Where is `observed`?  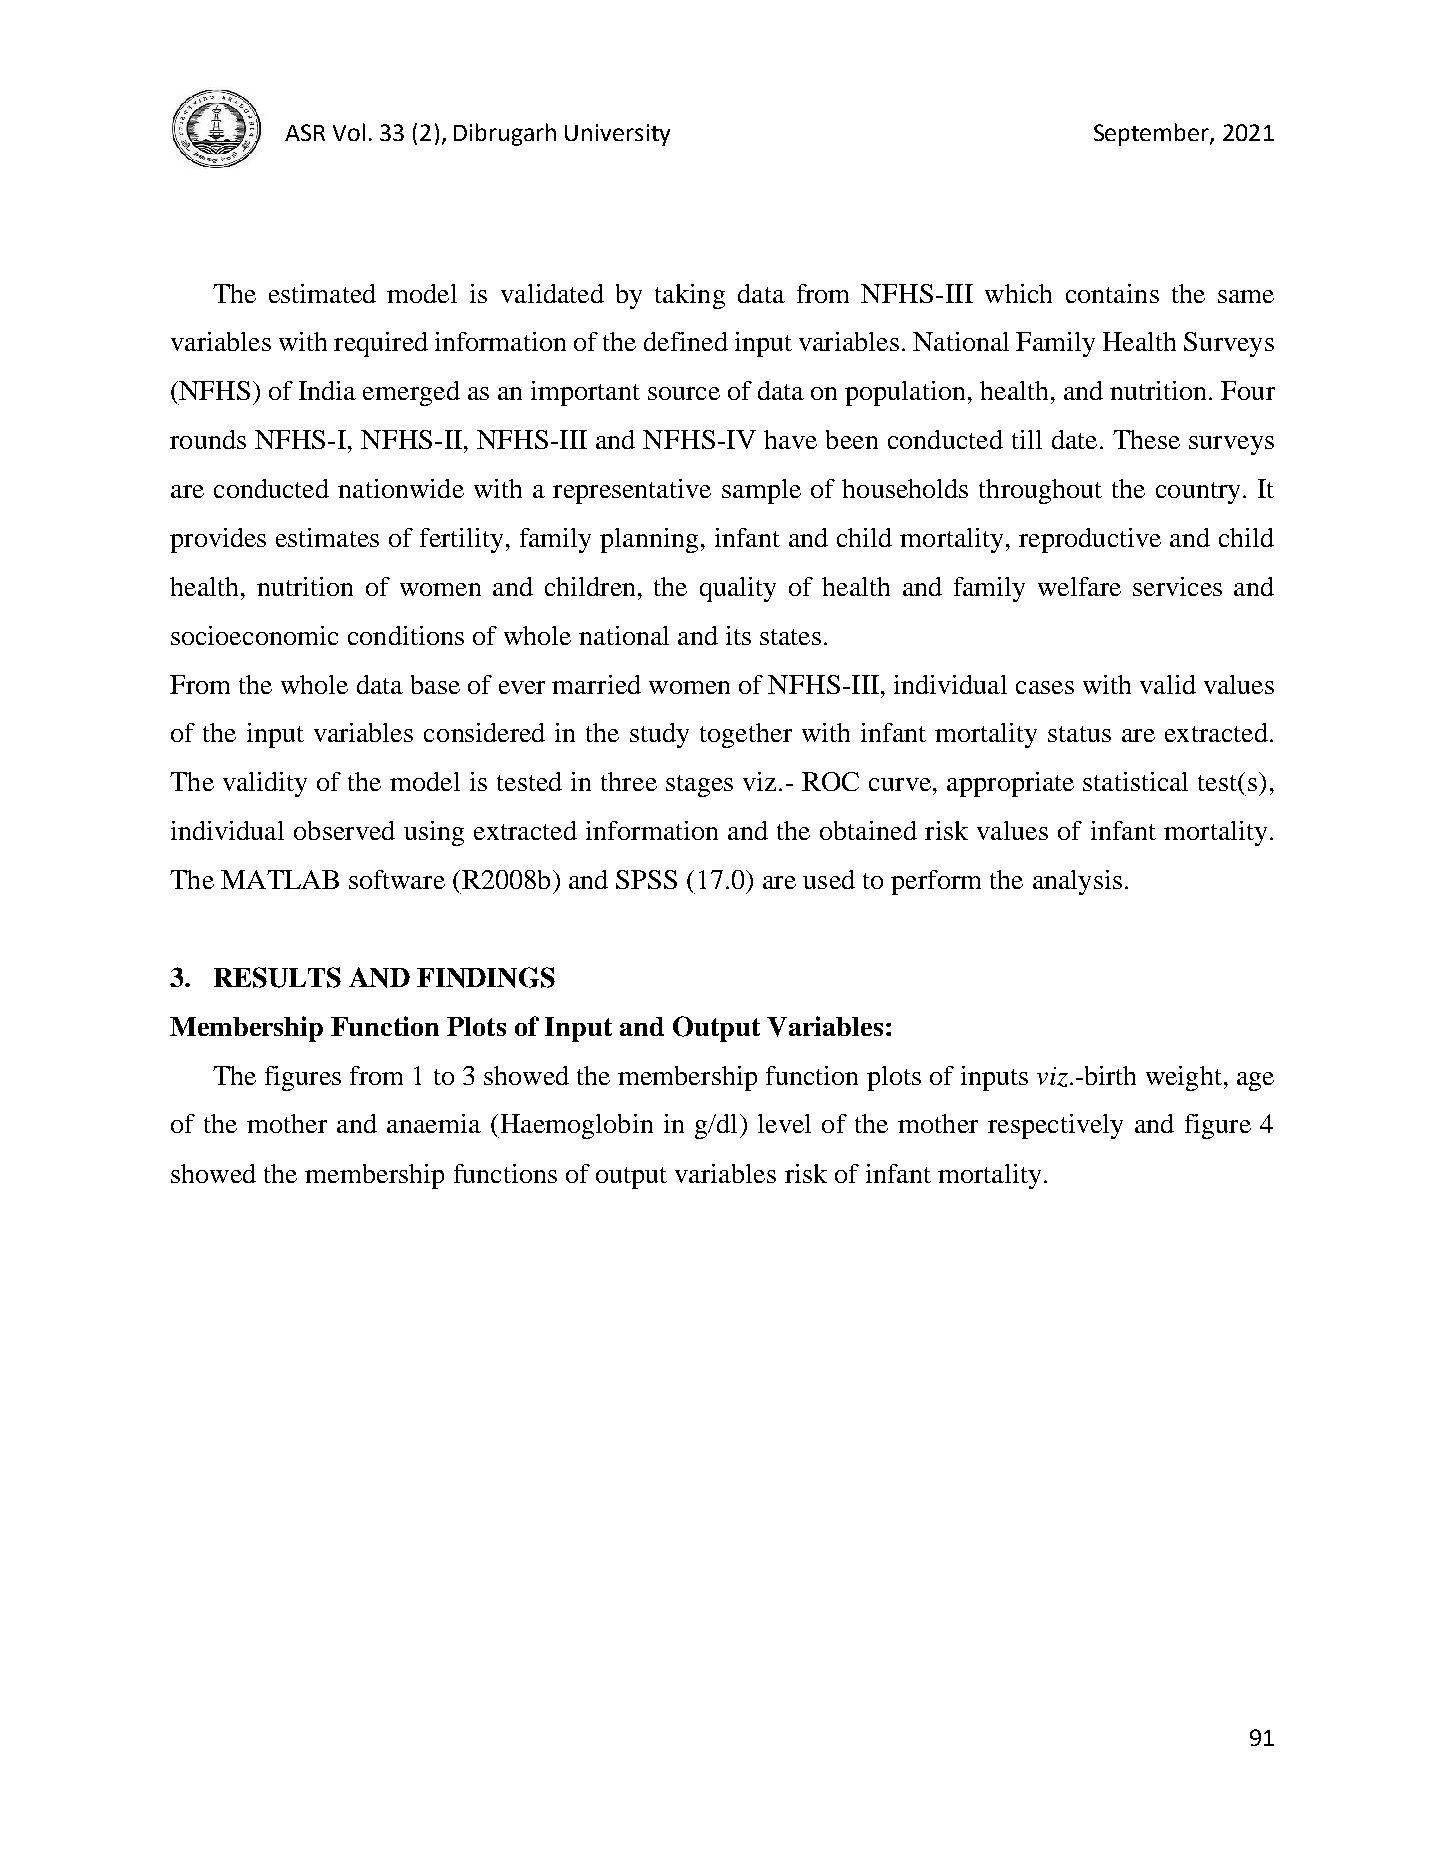 observed is located at coordinates (344, 830).
